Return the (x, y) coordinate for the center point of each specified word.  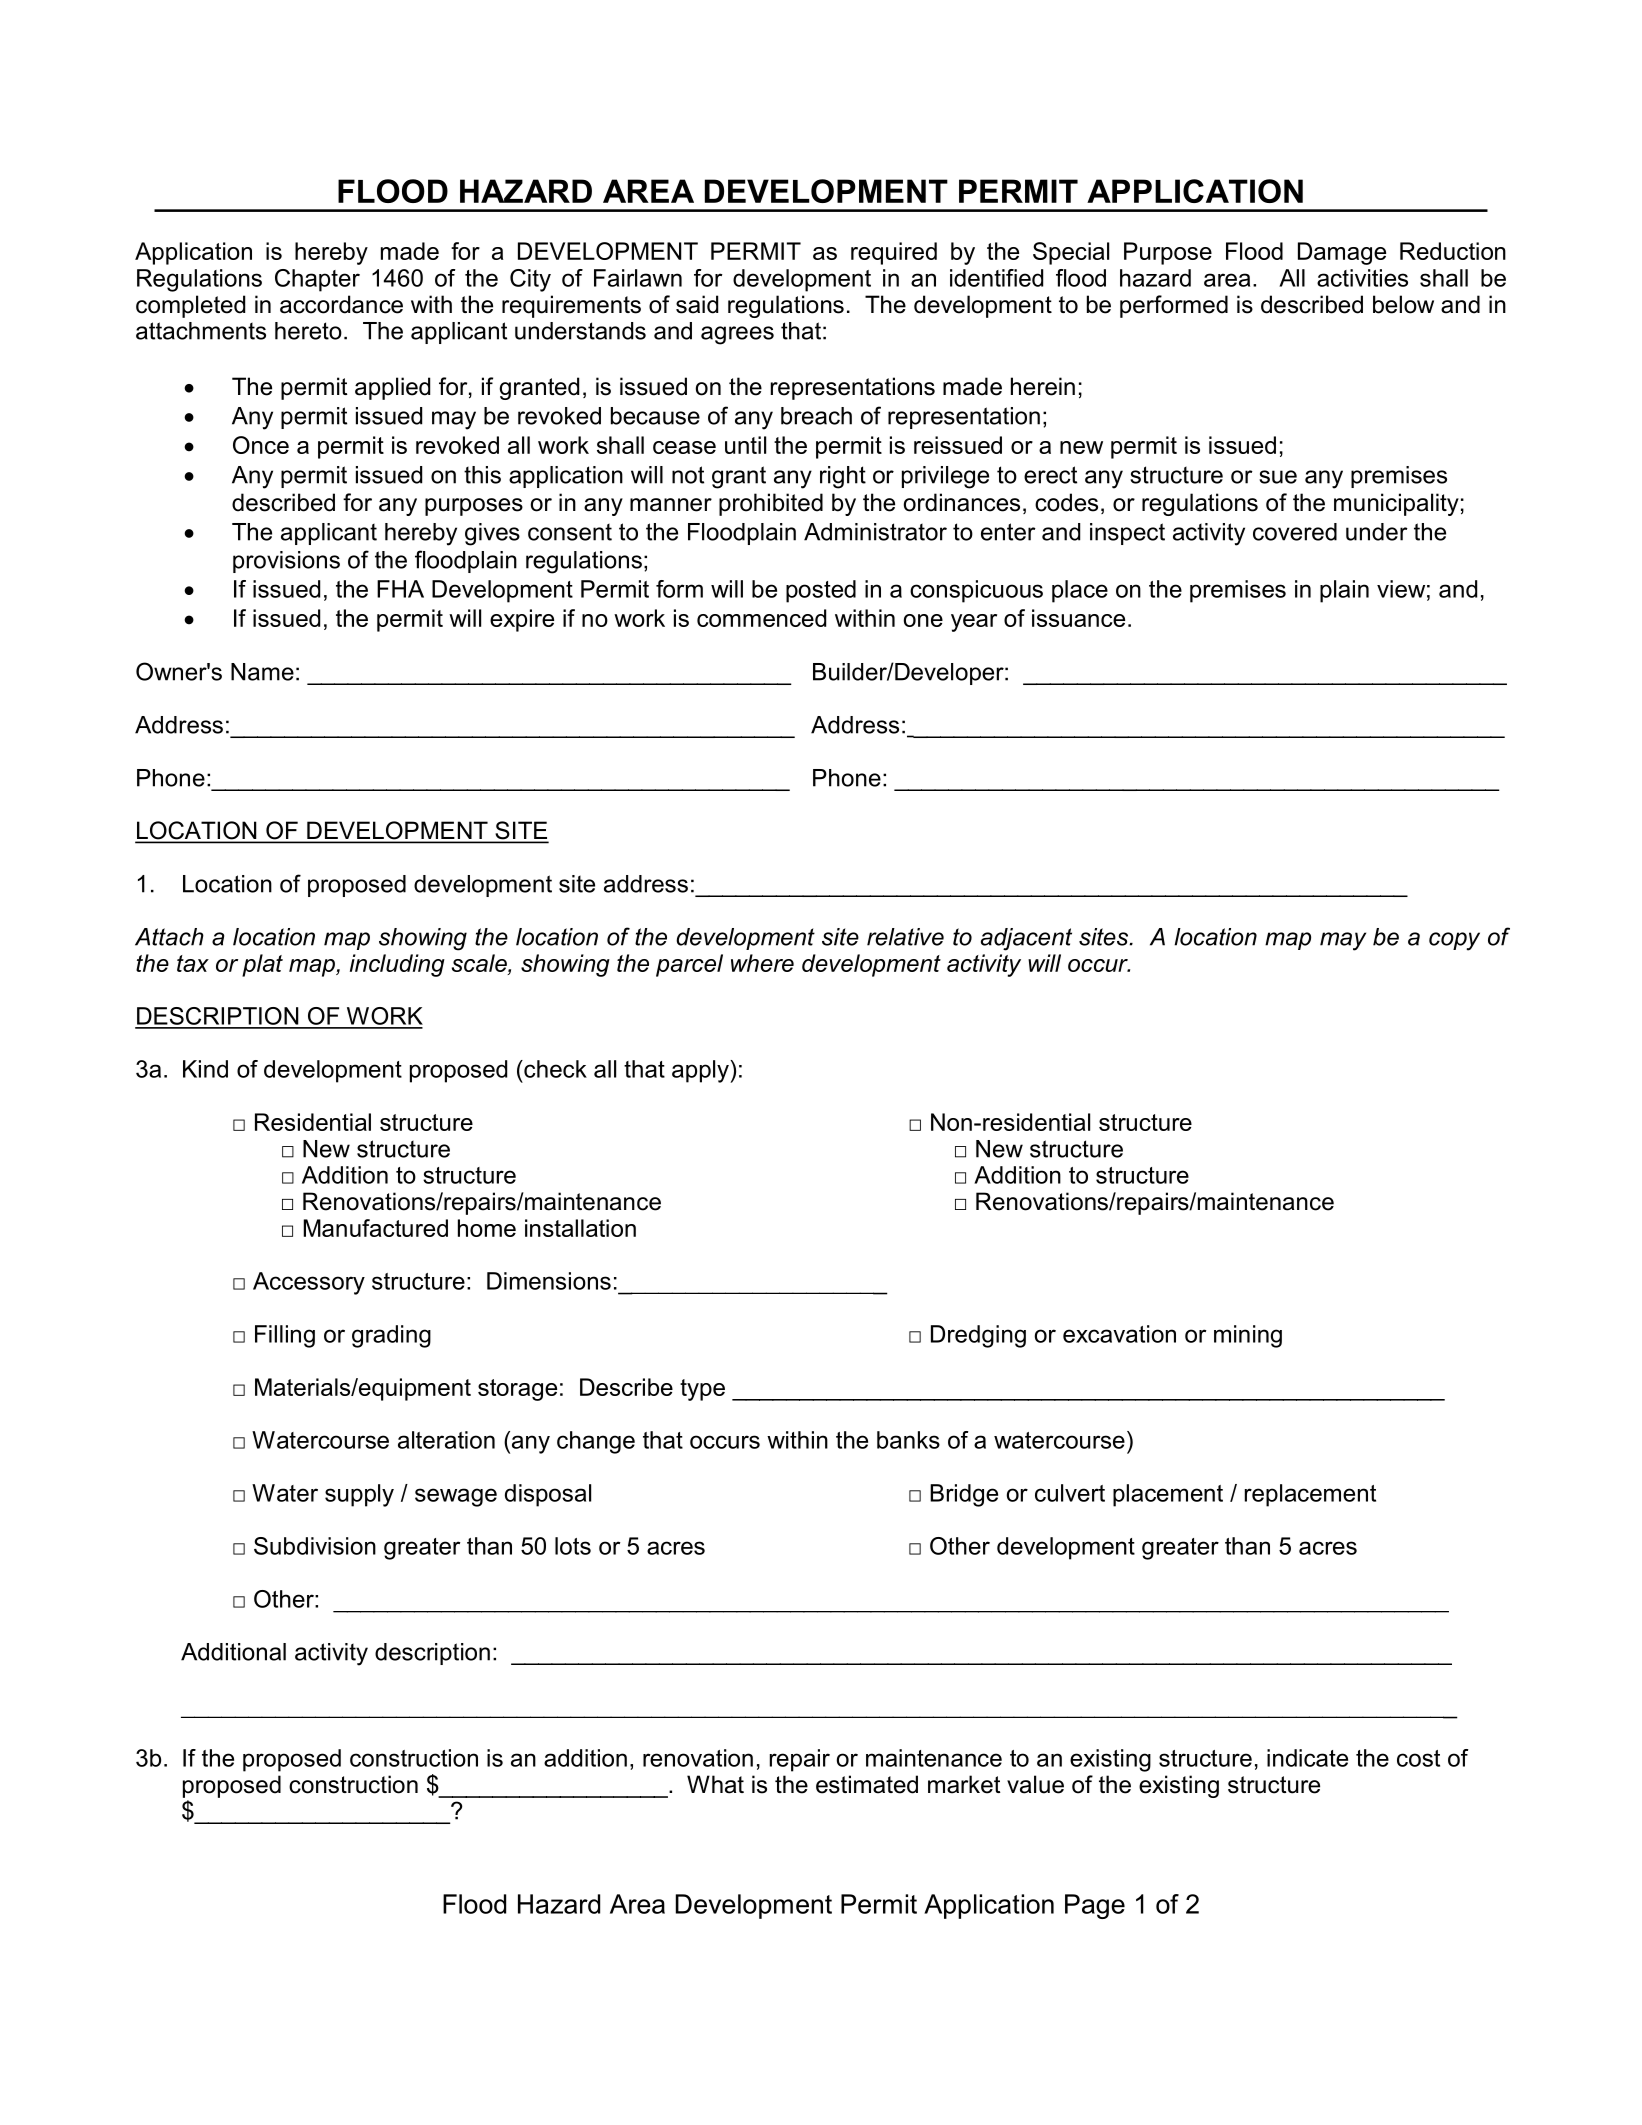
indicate (1307, 1758)
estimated (867, 1784)
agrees (737, 335)
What (715, 1784)
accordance (341, 304)
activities (1362, 278)
